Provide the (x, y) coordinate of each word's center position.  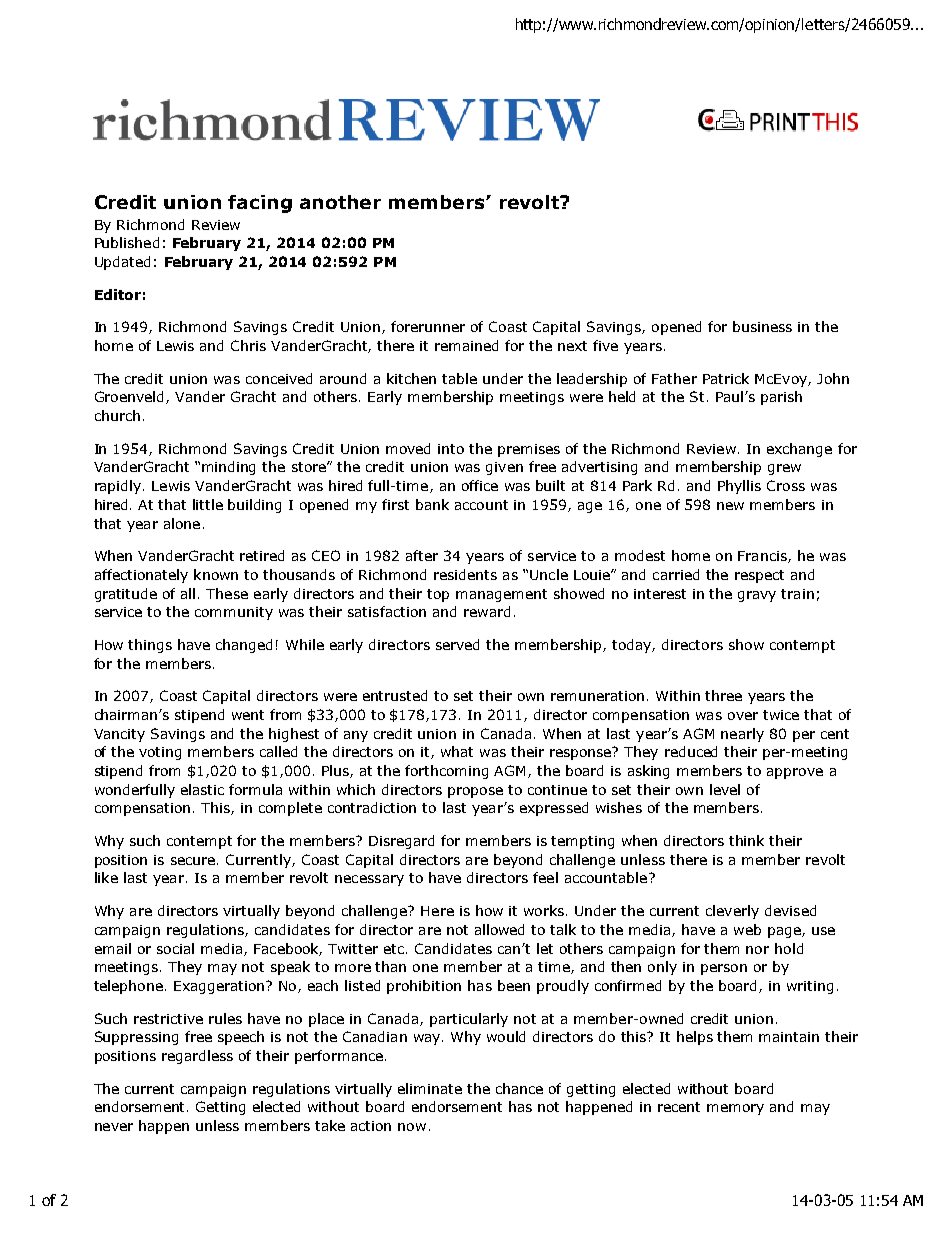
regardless (197, 1057)
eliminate (430, 1088)
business (762, 326)
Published (127, 242)
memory (735, 1109)
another (340, 202)
